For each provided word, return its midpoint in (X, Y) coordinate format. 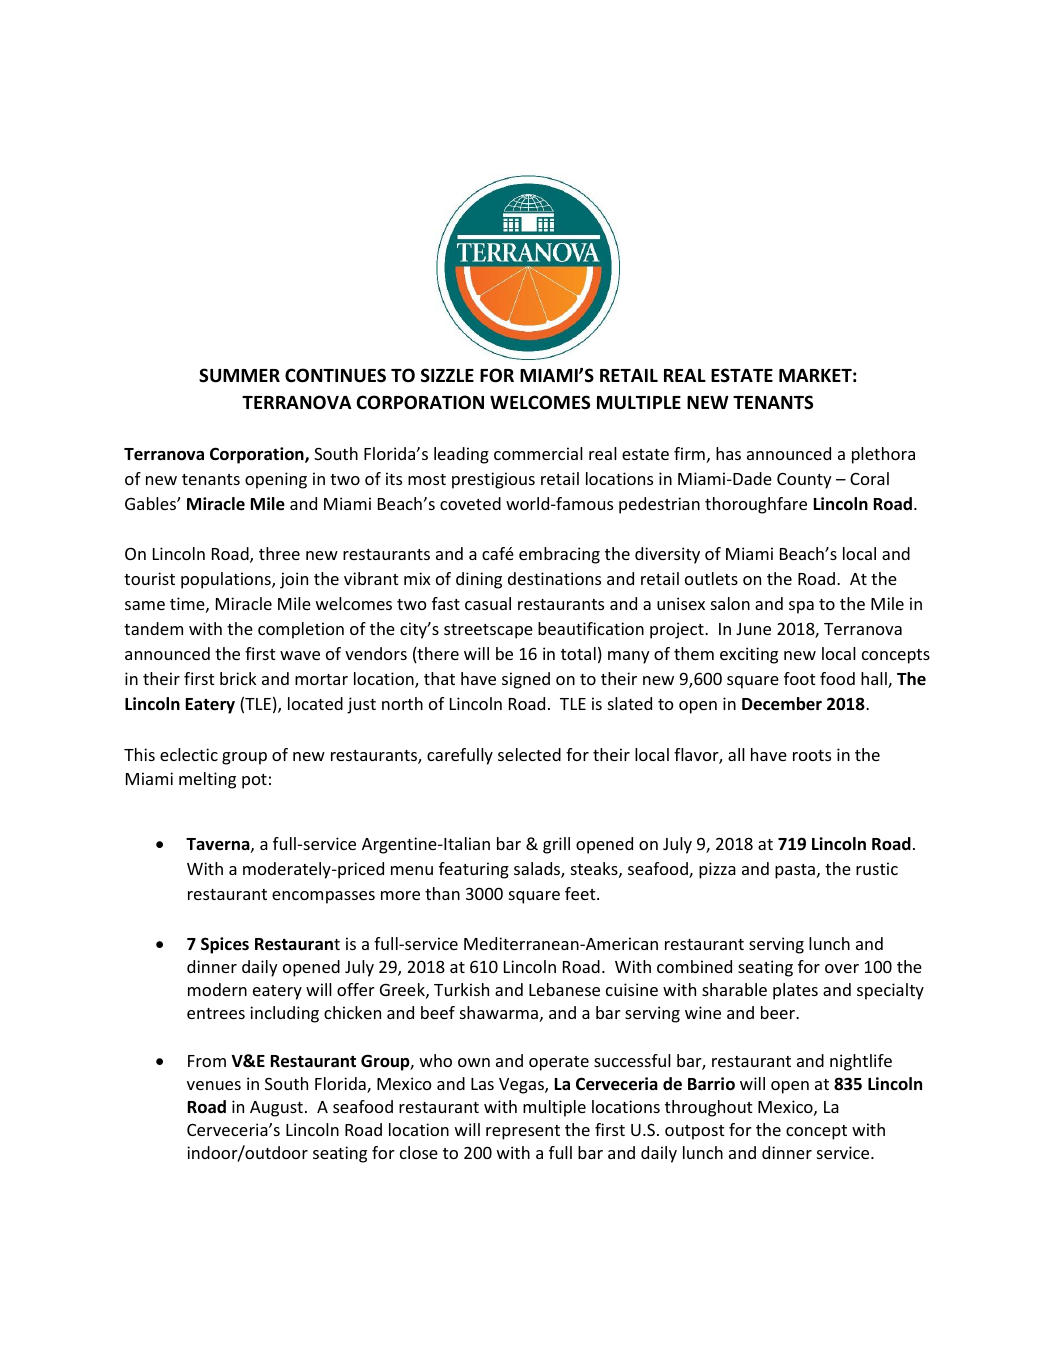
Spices (225, 945)
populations (227, 580)
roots (812, 755)
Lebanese (564, 989)
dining (479, 580)
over (842, 968)
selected (529, 754)
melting (207, 780)
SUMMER (239, 375)
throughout (709, 1108)
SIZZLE (447, 375)
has (728, 453)
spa (801, 607)
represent (523, 1132)
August (276, 1109)
